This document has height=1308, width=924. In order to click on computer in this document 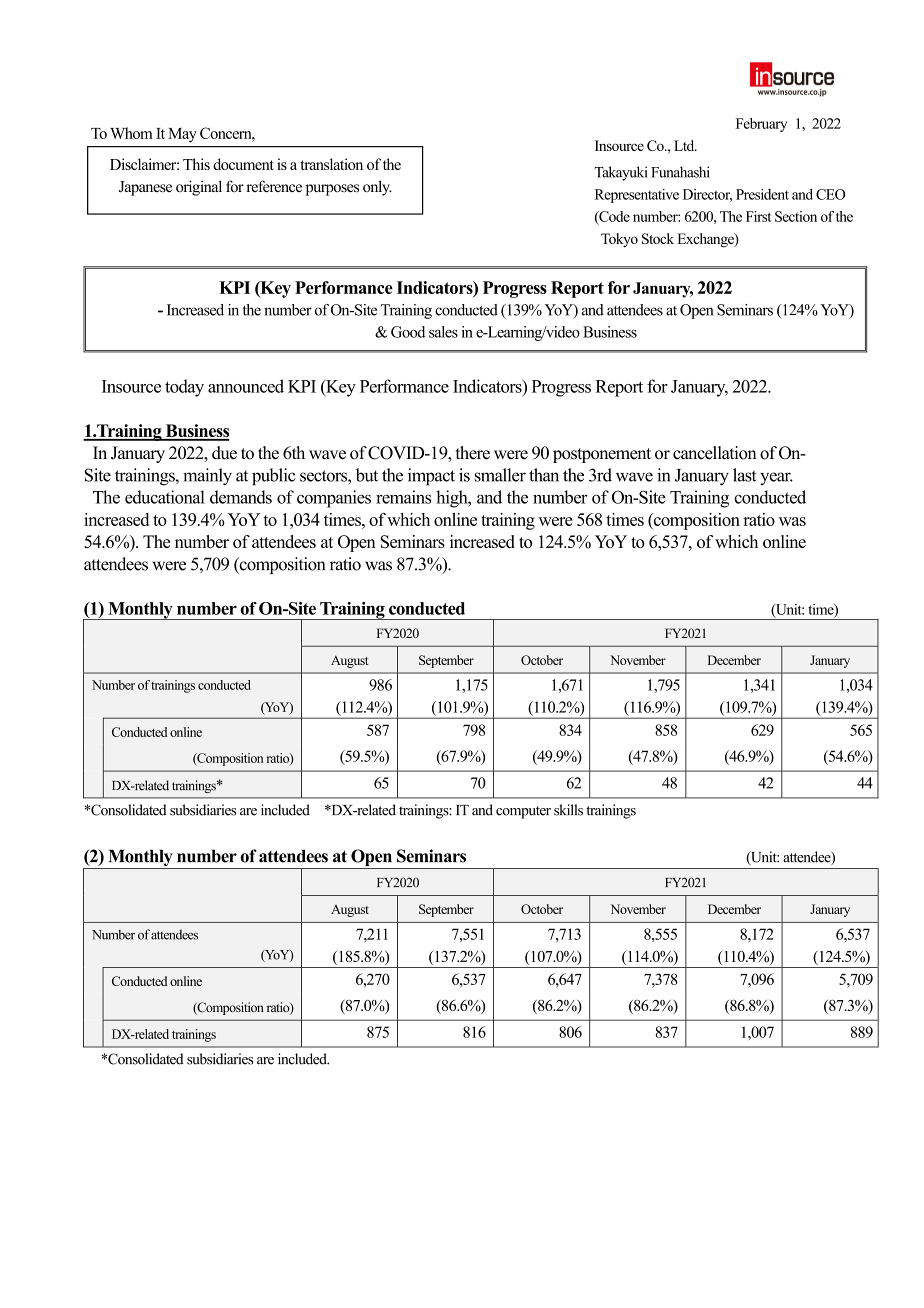, I will do `click(523, 812)`.
